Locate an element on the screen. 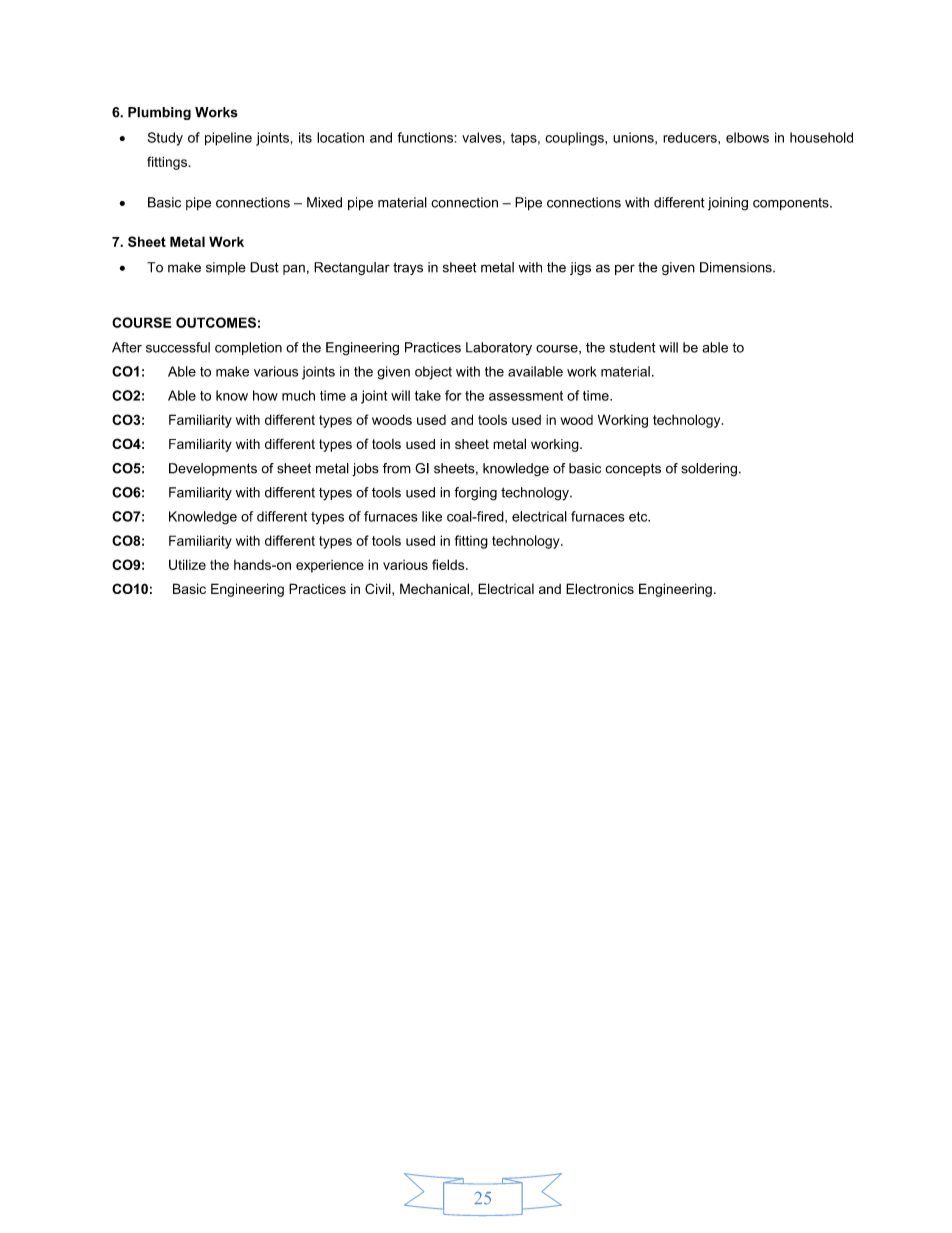 The width and height of the screenshot is (952, 1233). successful is located at coordinates (178, 347).
